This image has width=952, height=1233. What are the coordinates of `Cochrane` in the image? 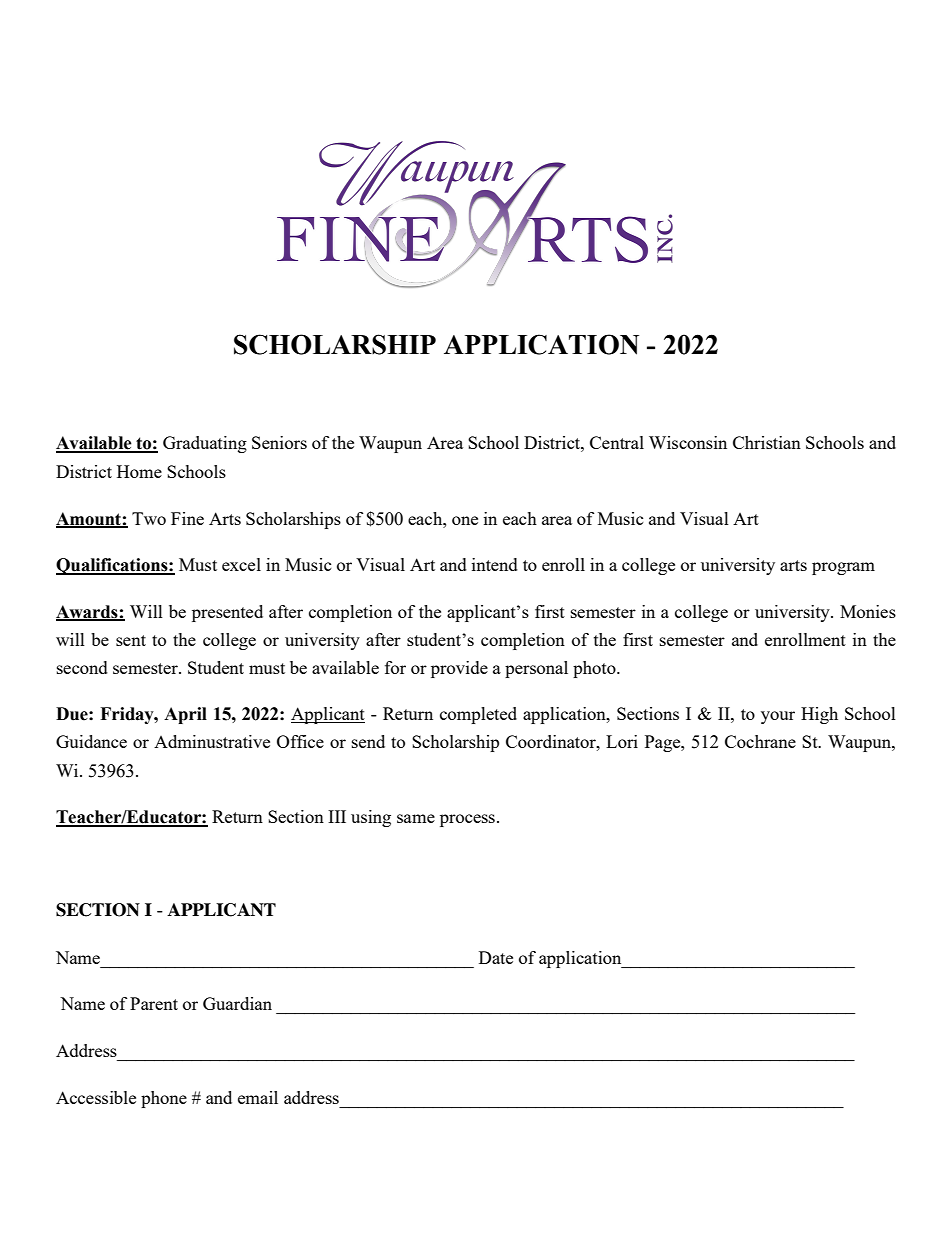 It's located at (760, 741).
